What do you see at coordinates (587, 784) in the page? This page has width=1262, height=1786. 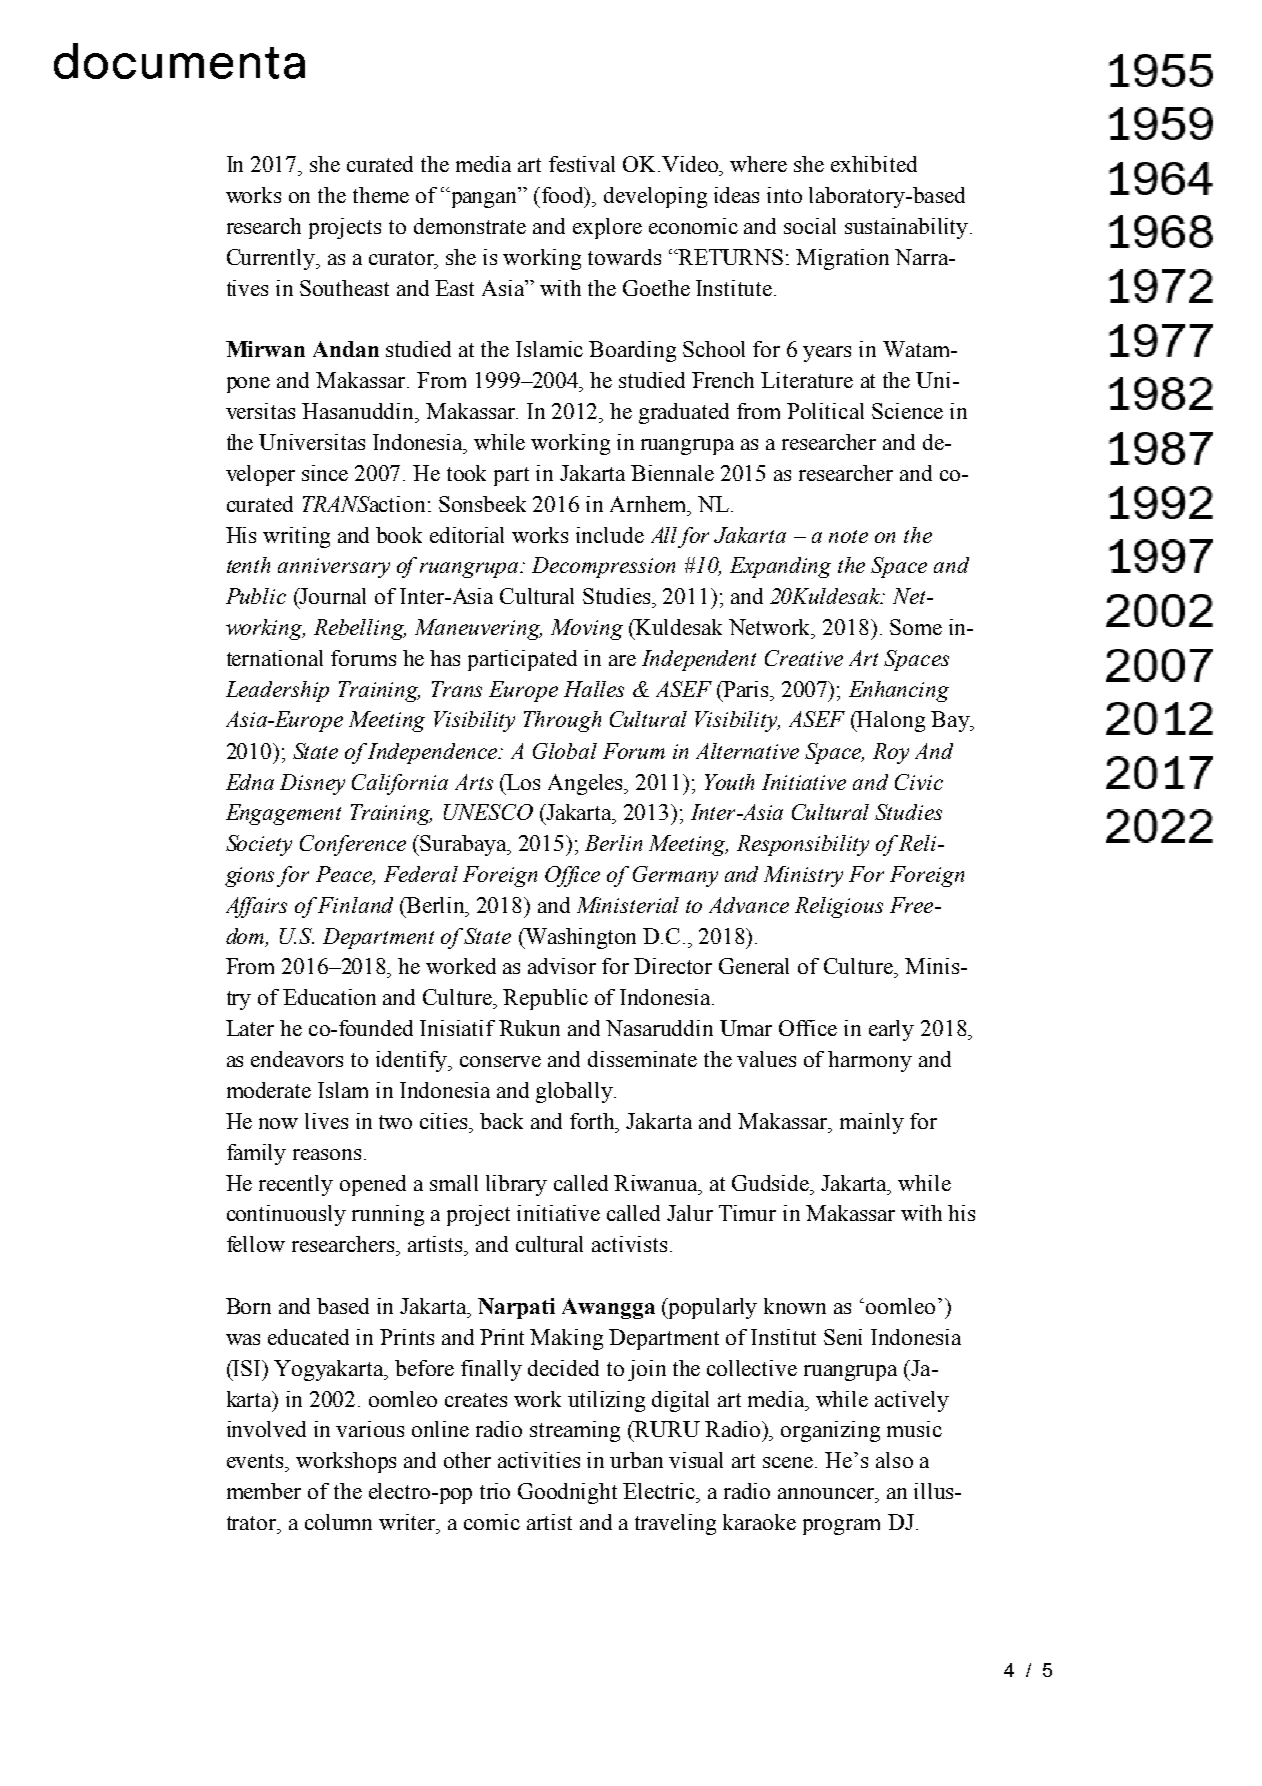 I see `Angeles` at bounding box center [587, 784].
